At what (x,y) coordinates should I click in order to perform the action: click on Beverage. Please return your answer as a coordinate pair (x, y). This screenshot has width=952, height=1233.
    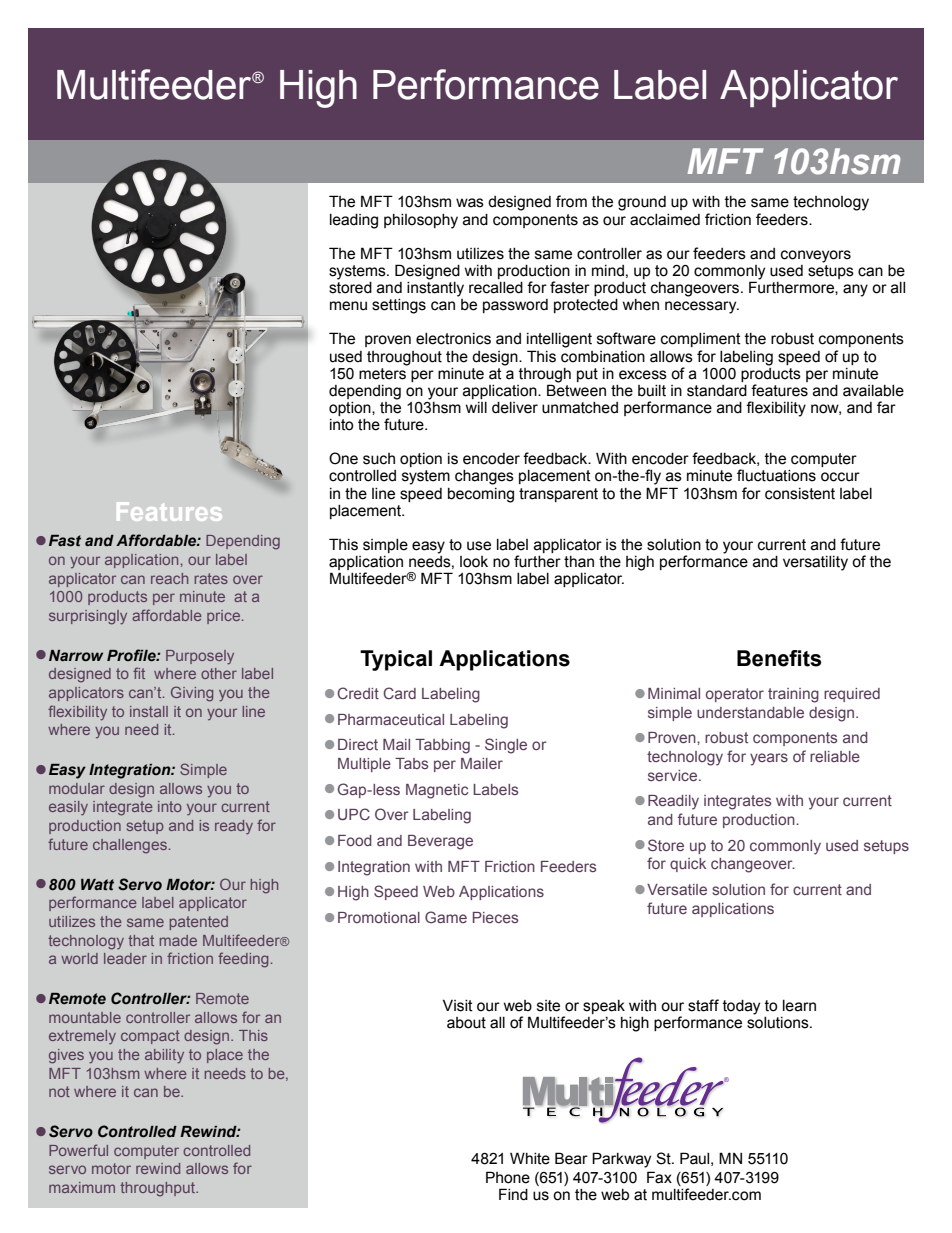
    Looking at the image, I should click on (440, 842).
